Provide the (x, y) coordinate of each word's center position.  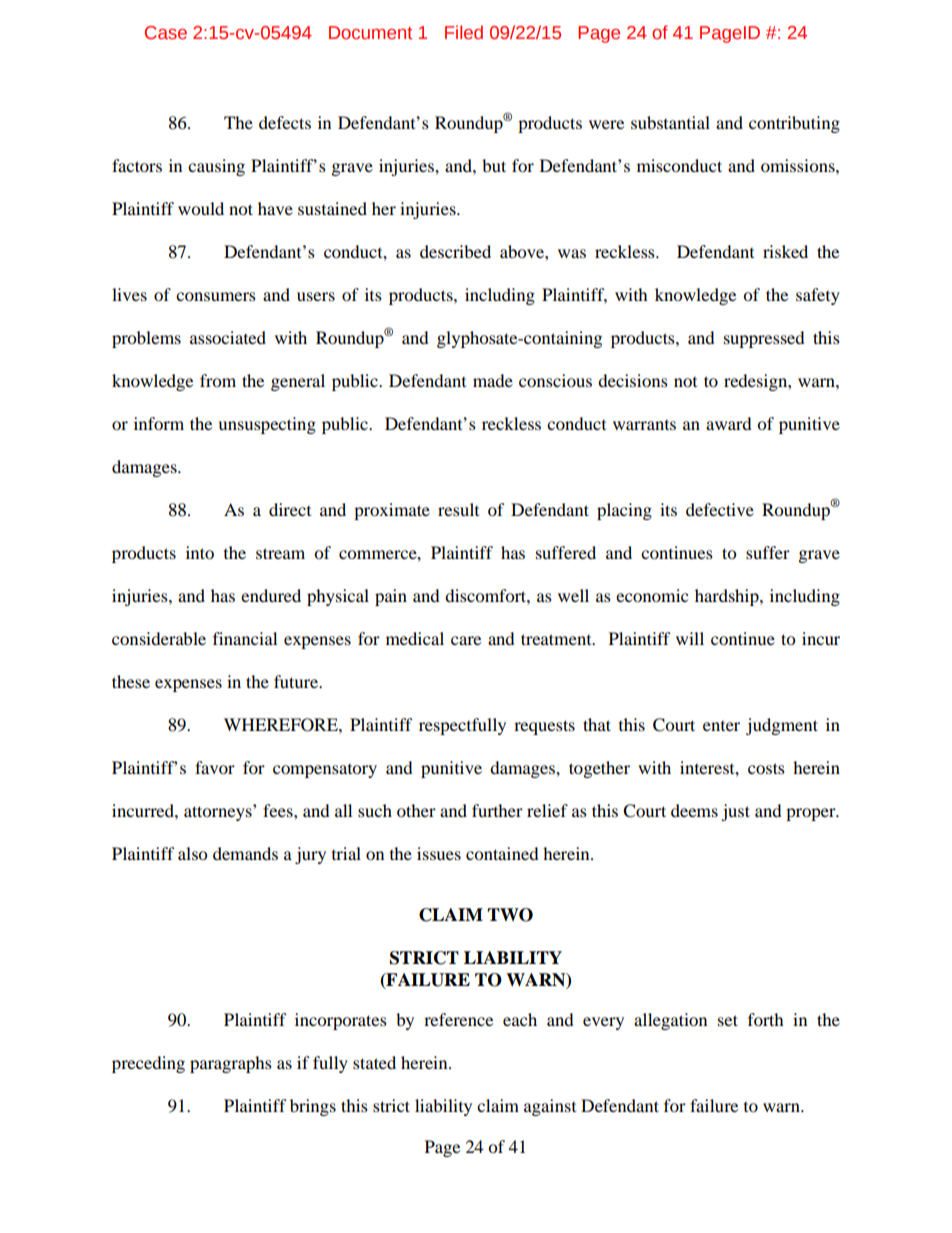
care (466, 640)
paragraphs (231, 1064)
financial (245, 638)
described (455, 251)
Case (166, 33)
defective (720, 509)
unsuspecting (267, 425)
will (690, 638)
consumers (216, 296)
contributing (794, 124)
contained (502, 853)
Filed (464, 32)
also (192, 853)
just (735, 812)
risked (785, 251)
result (458, 509)
